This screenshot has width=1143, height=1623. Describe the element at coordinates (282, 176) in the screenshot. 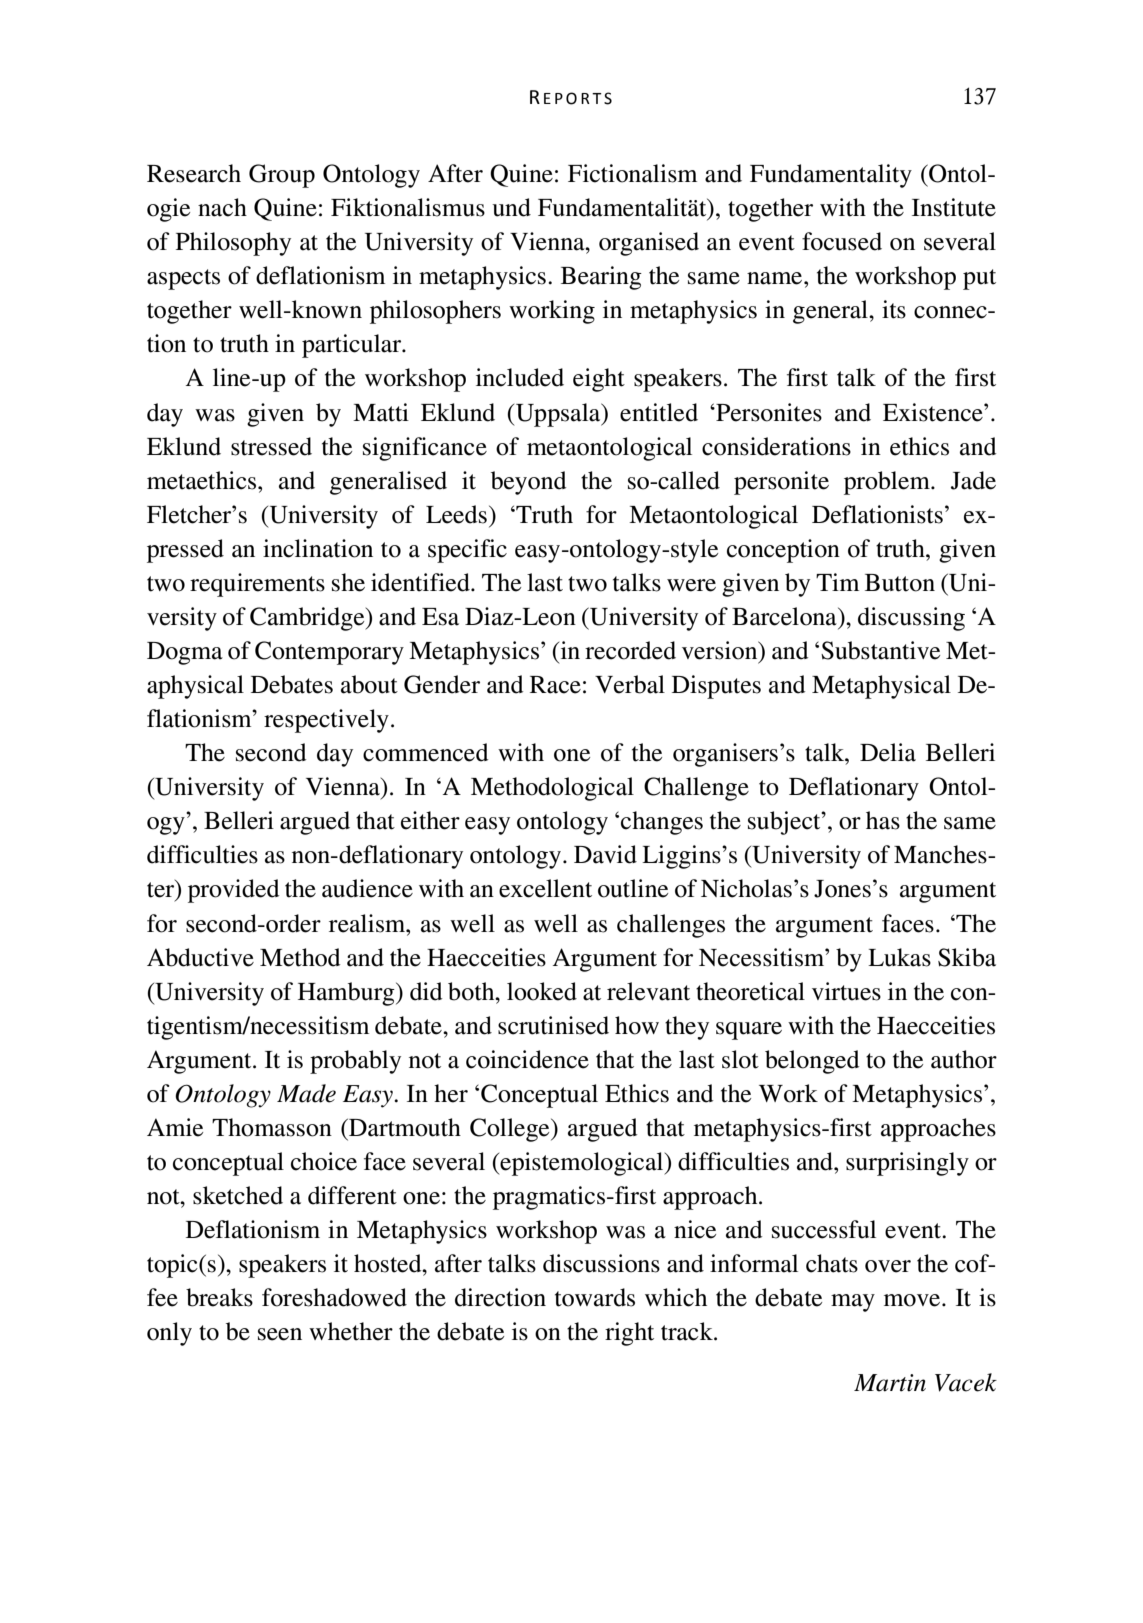

I see `Group` at that location.
